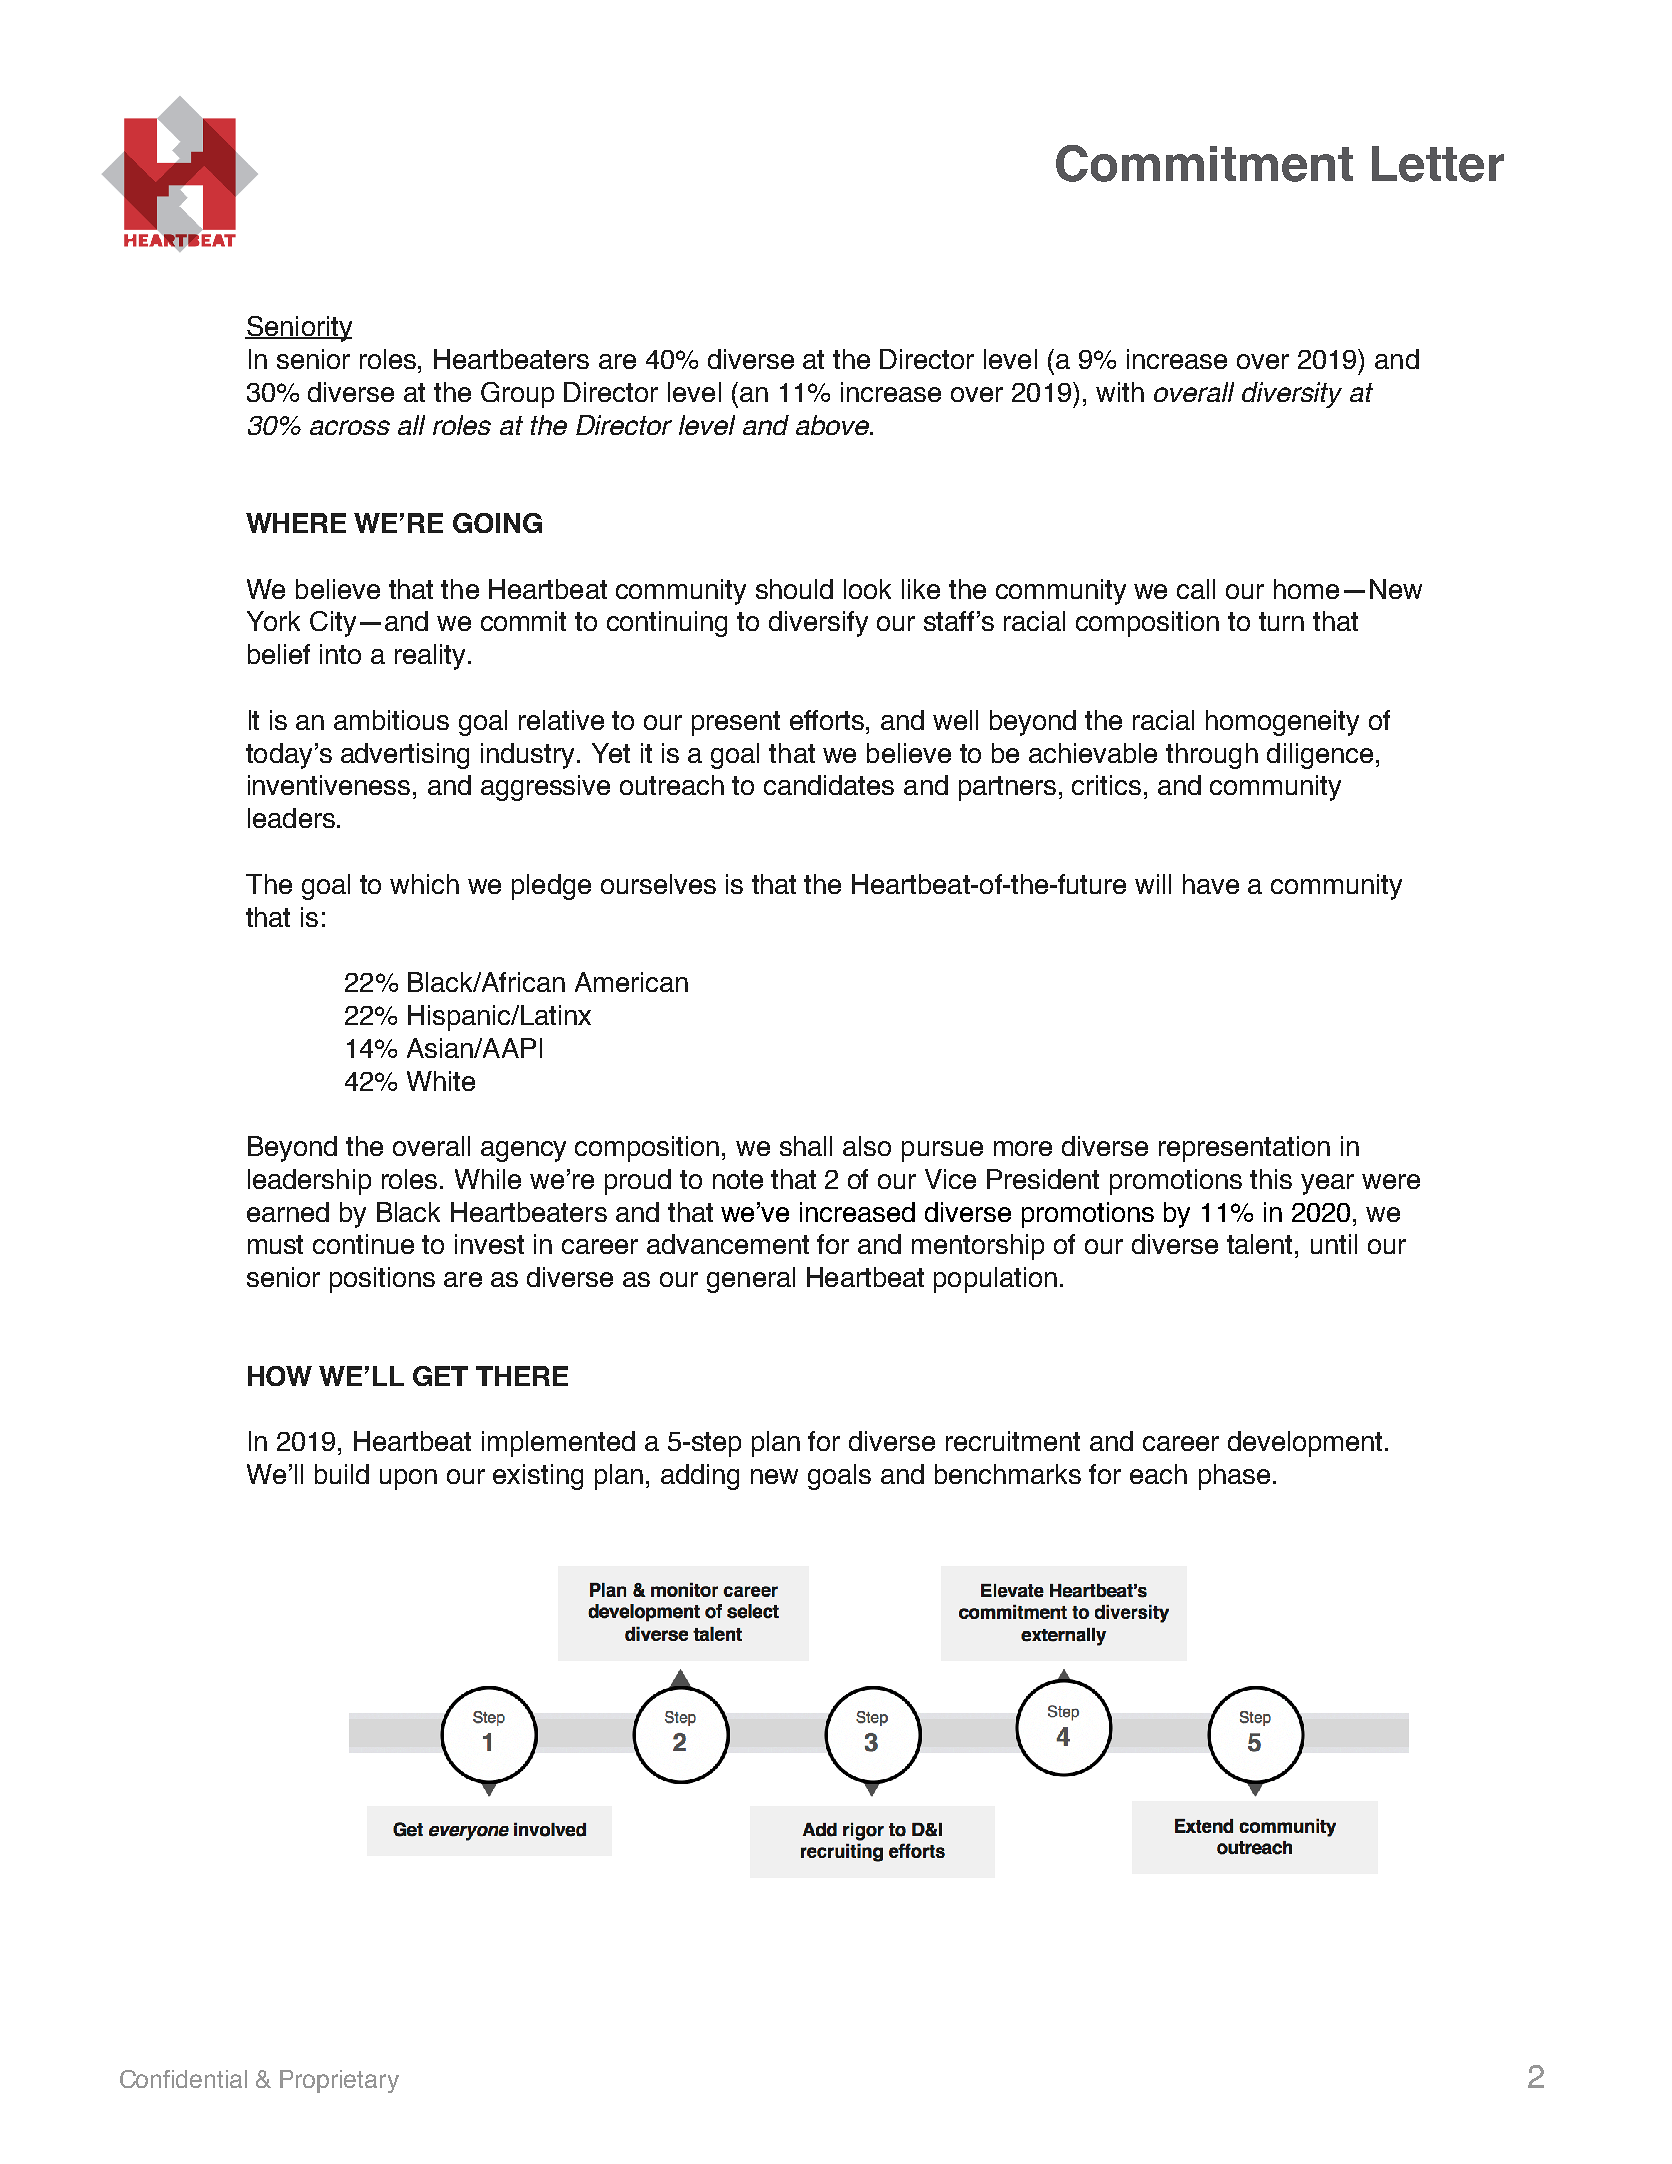  I want to click on across, so click(350, 427).
